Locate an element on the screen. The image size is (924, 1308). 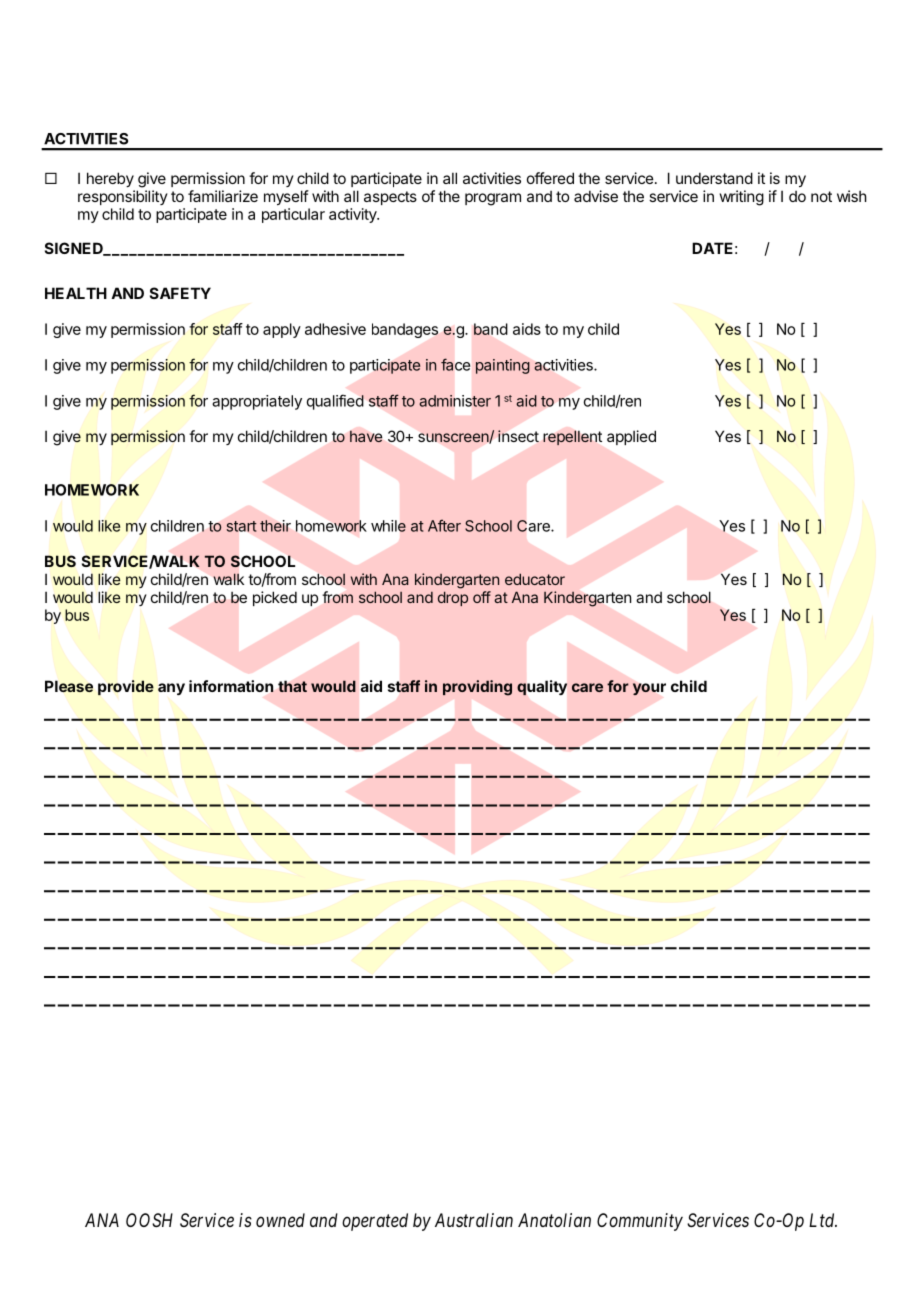
Ltd is located at coordinates (823, 1220).
